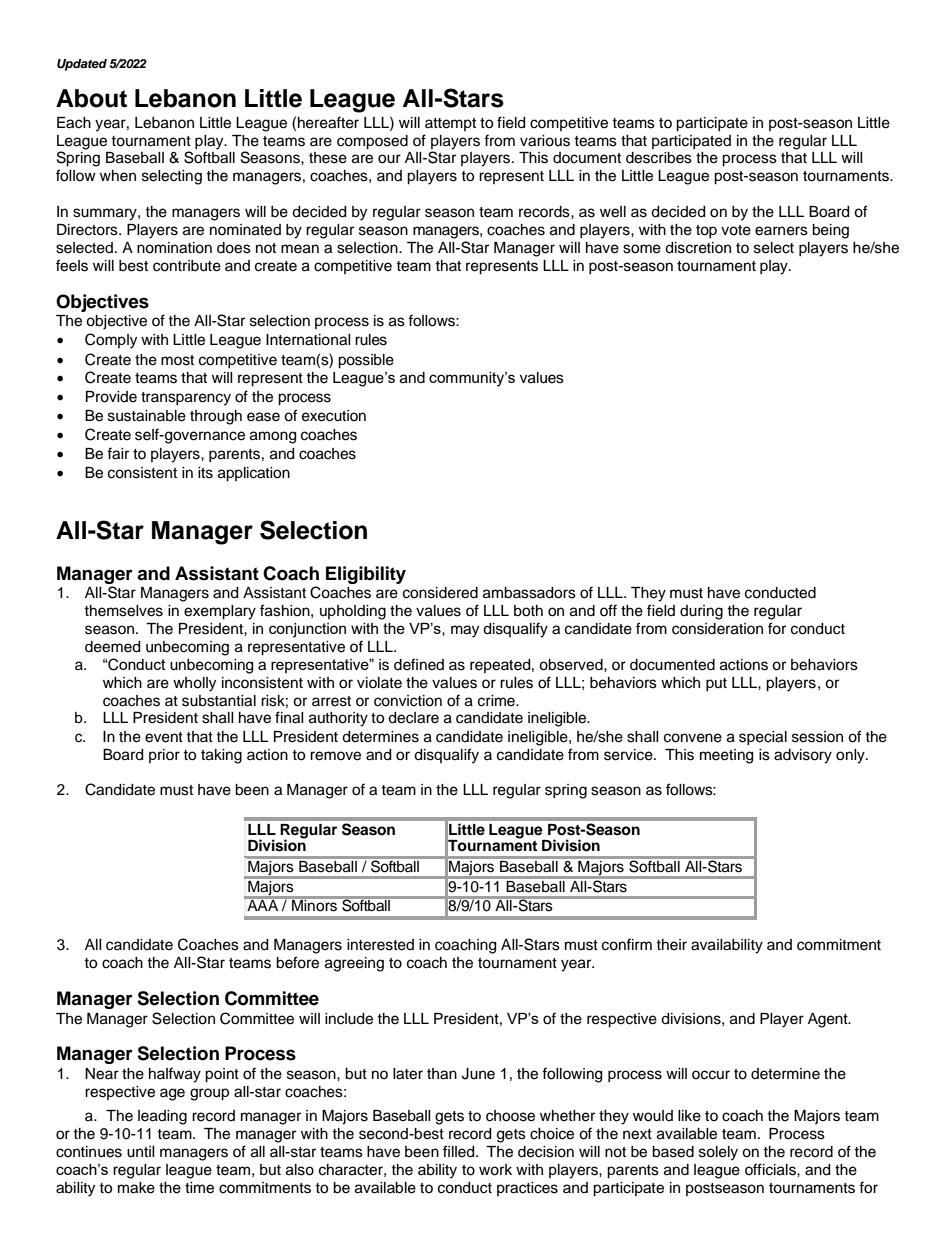  I want to click on describes, so click(659, 158).
